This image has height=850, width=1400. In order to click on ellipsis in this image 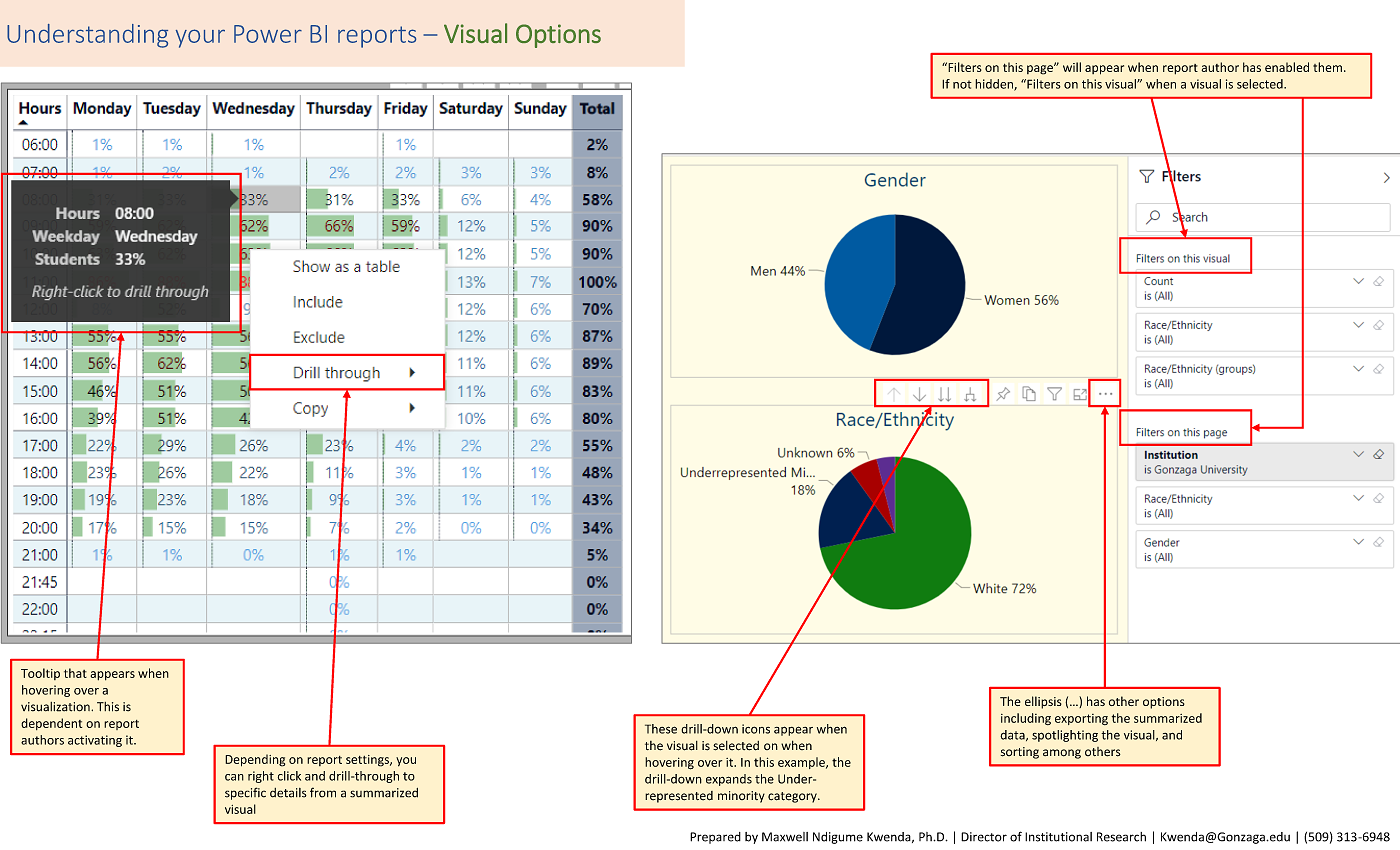, I will do `click(1043, 702)`.
